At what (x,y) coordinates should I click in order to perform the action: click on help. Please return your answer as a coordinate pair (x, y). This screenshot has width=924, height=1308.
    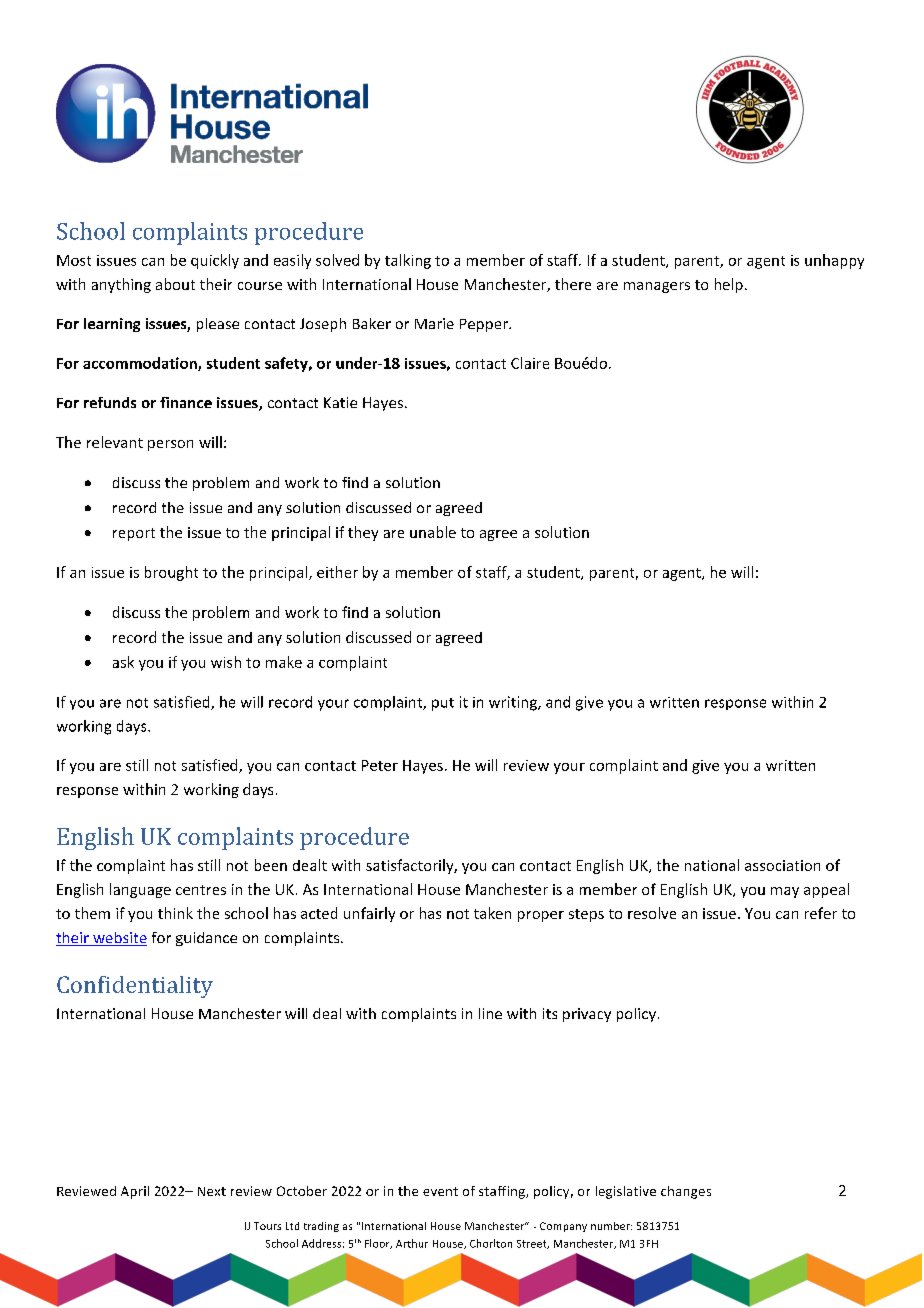
    Looking at the image, I should click on (729, 285).
